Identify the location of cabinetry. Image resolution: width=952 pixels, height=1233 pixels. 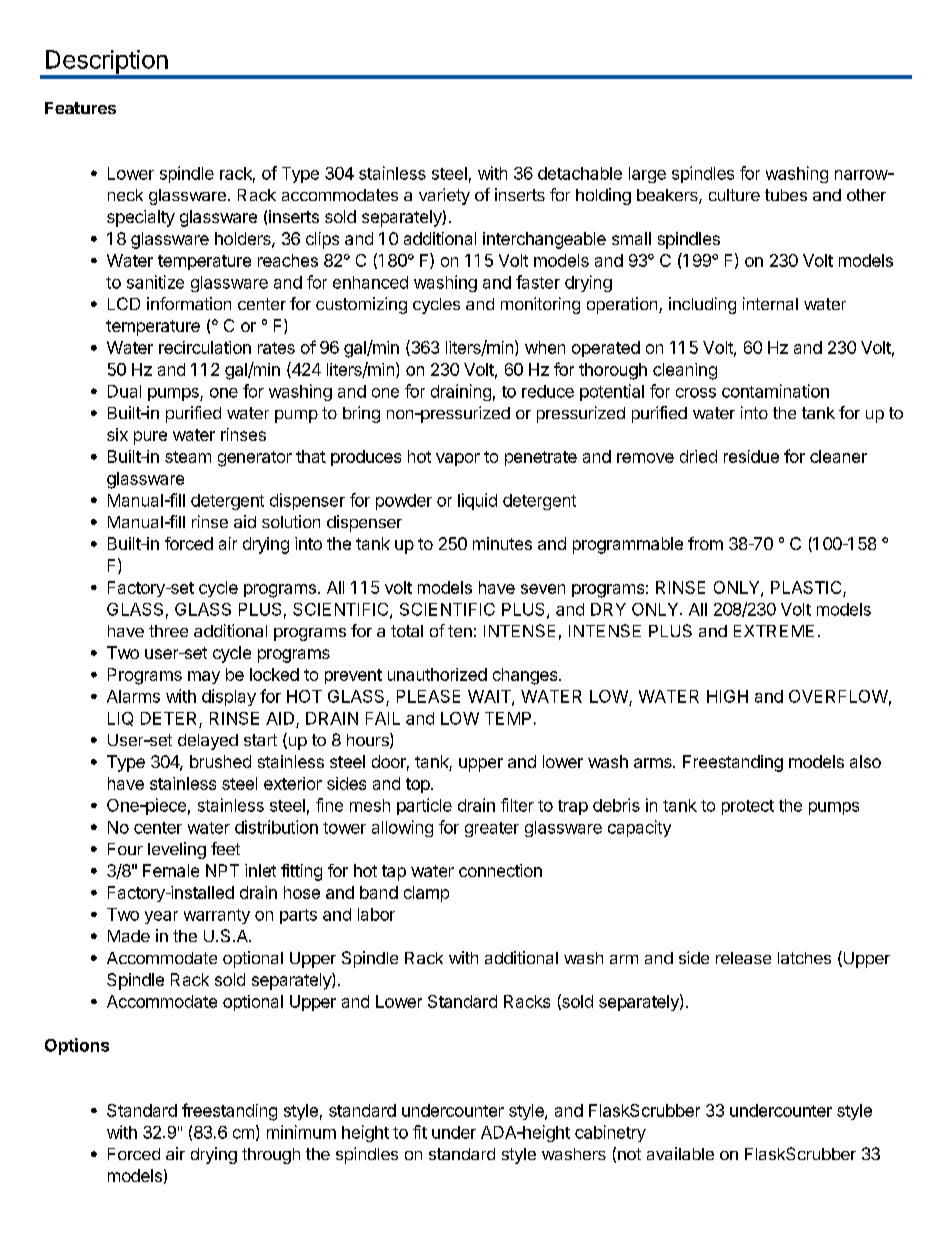
(610, 1133).
